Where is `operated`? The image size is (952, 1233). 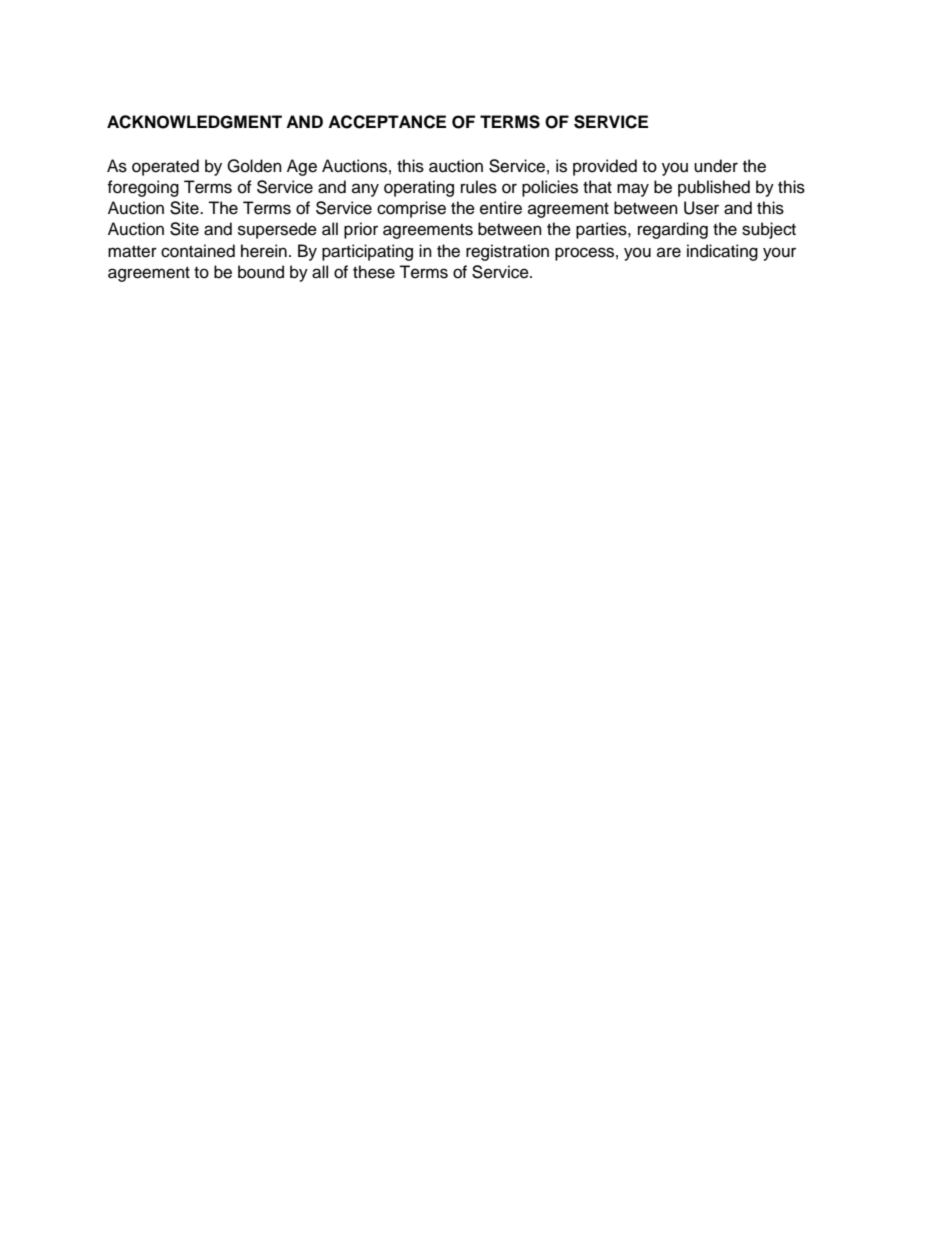
operated is located at coordinates (165, 167).
